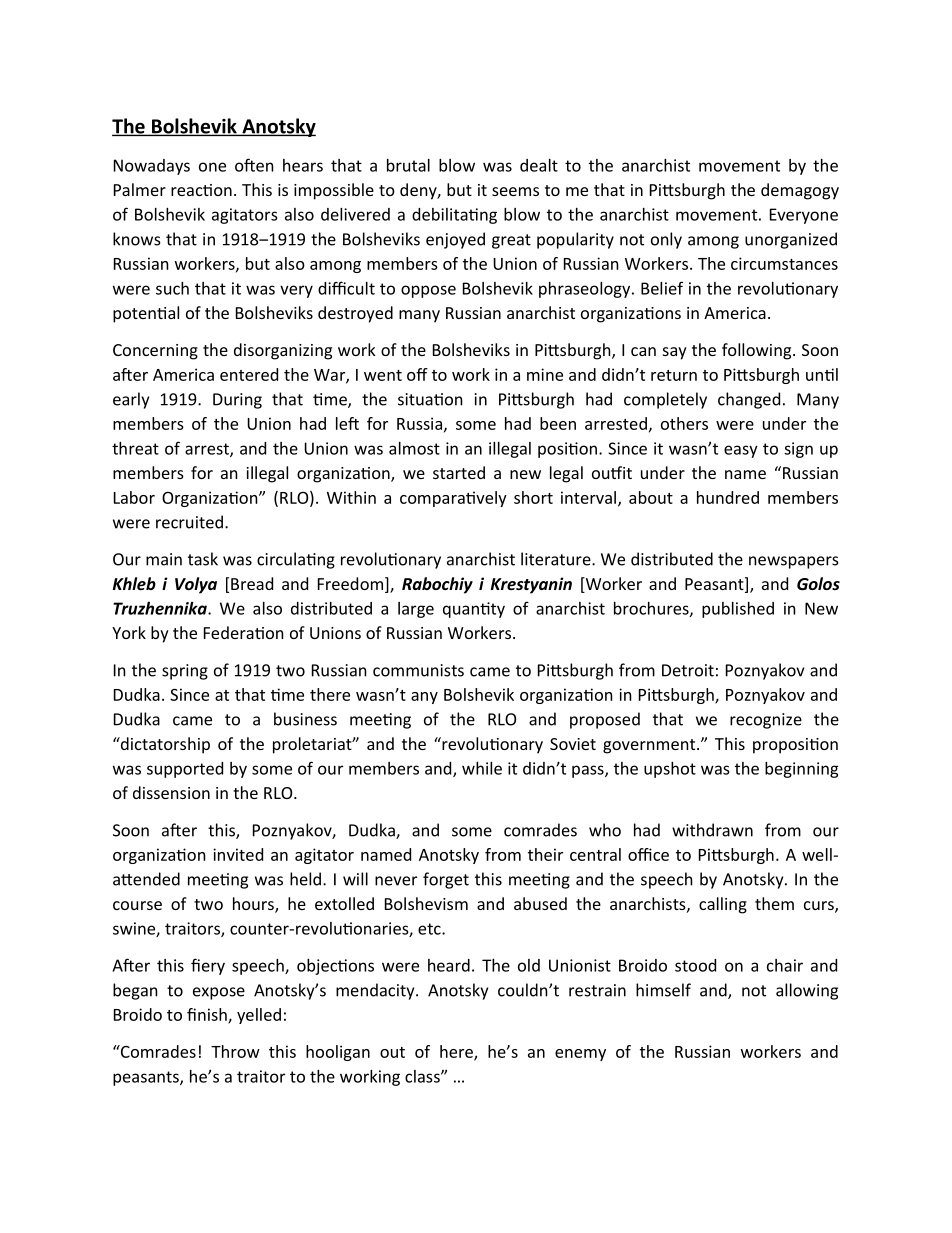 The height and width of the screenshot is (1233, 952). I want to click on unorganized, so click(791, 240).
